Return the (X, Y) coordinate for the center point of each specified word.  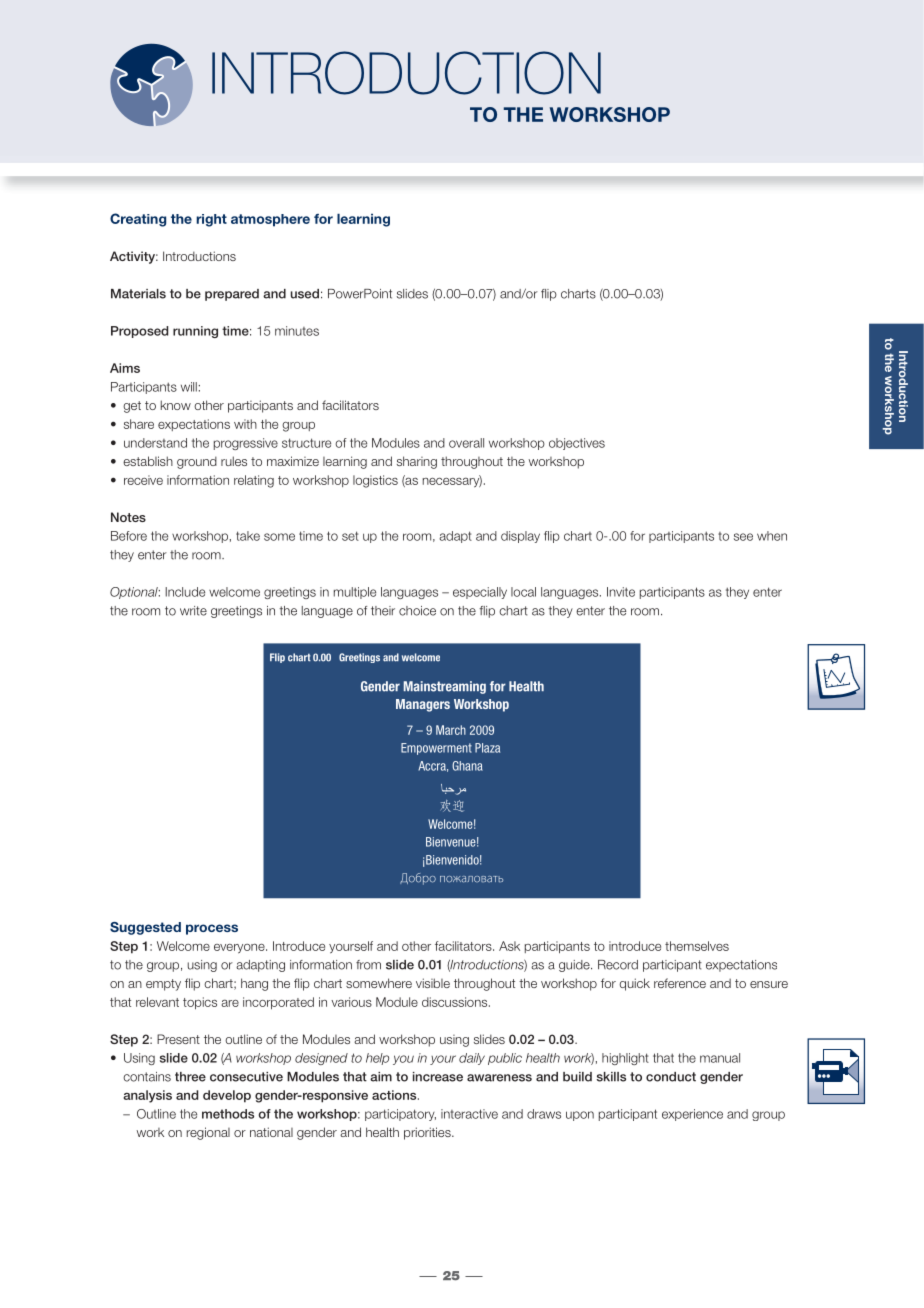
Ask (509, 946)
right (211, 220)
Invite (621, 592)
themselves (697, 946)
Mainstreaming (445, 687)
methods (228, 1114)
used (305, 294)
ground (197, 462)
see (743, 537)
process (212, 929)
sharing (417, 462)
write (193, 611)
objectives (577, 444)
